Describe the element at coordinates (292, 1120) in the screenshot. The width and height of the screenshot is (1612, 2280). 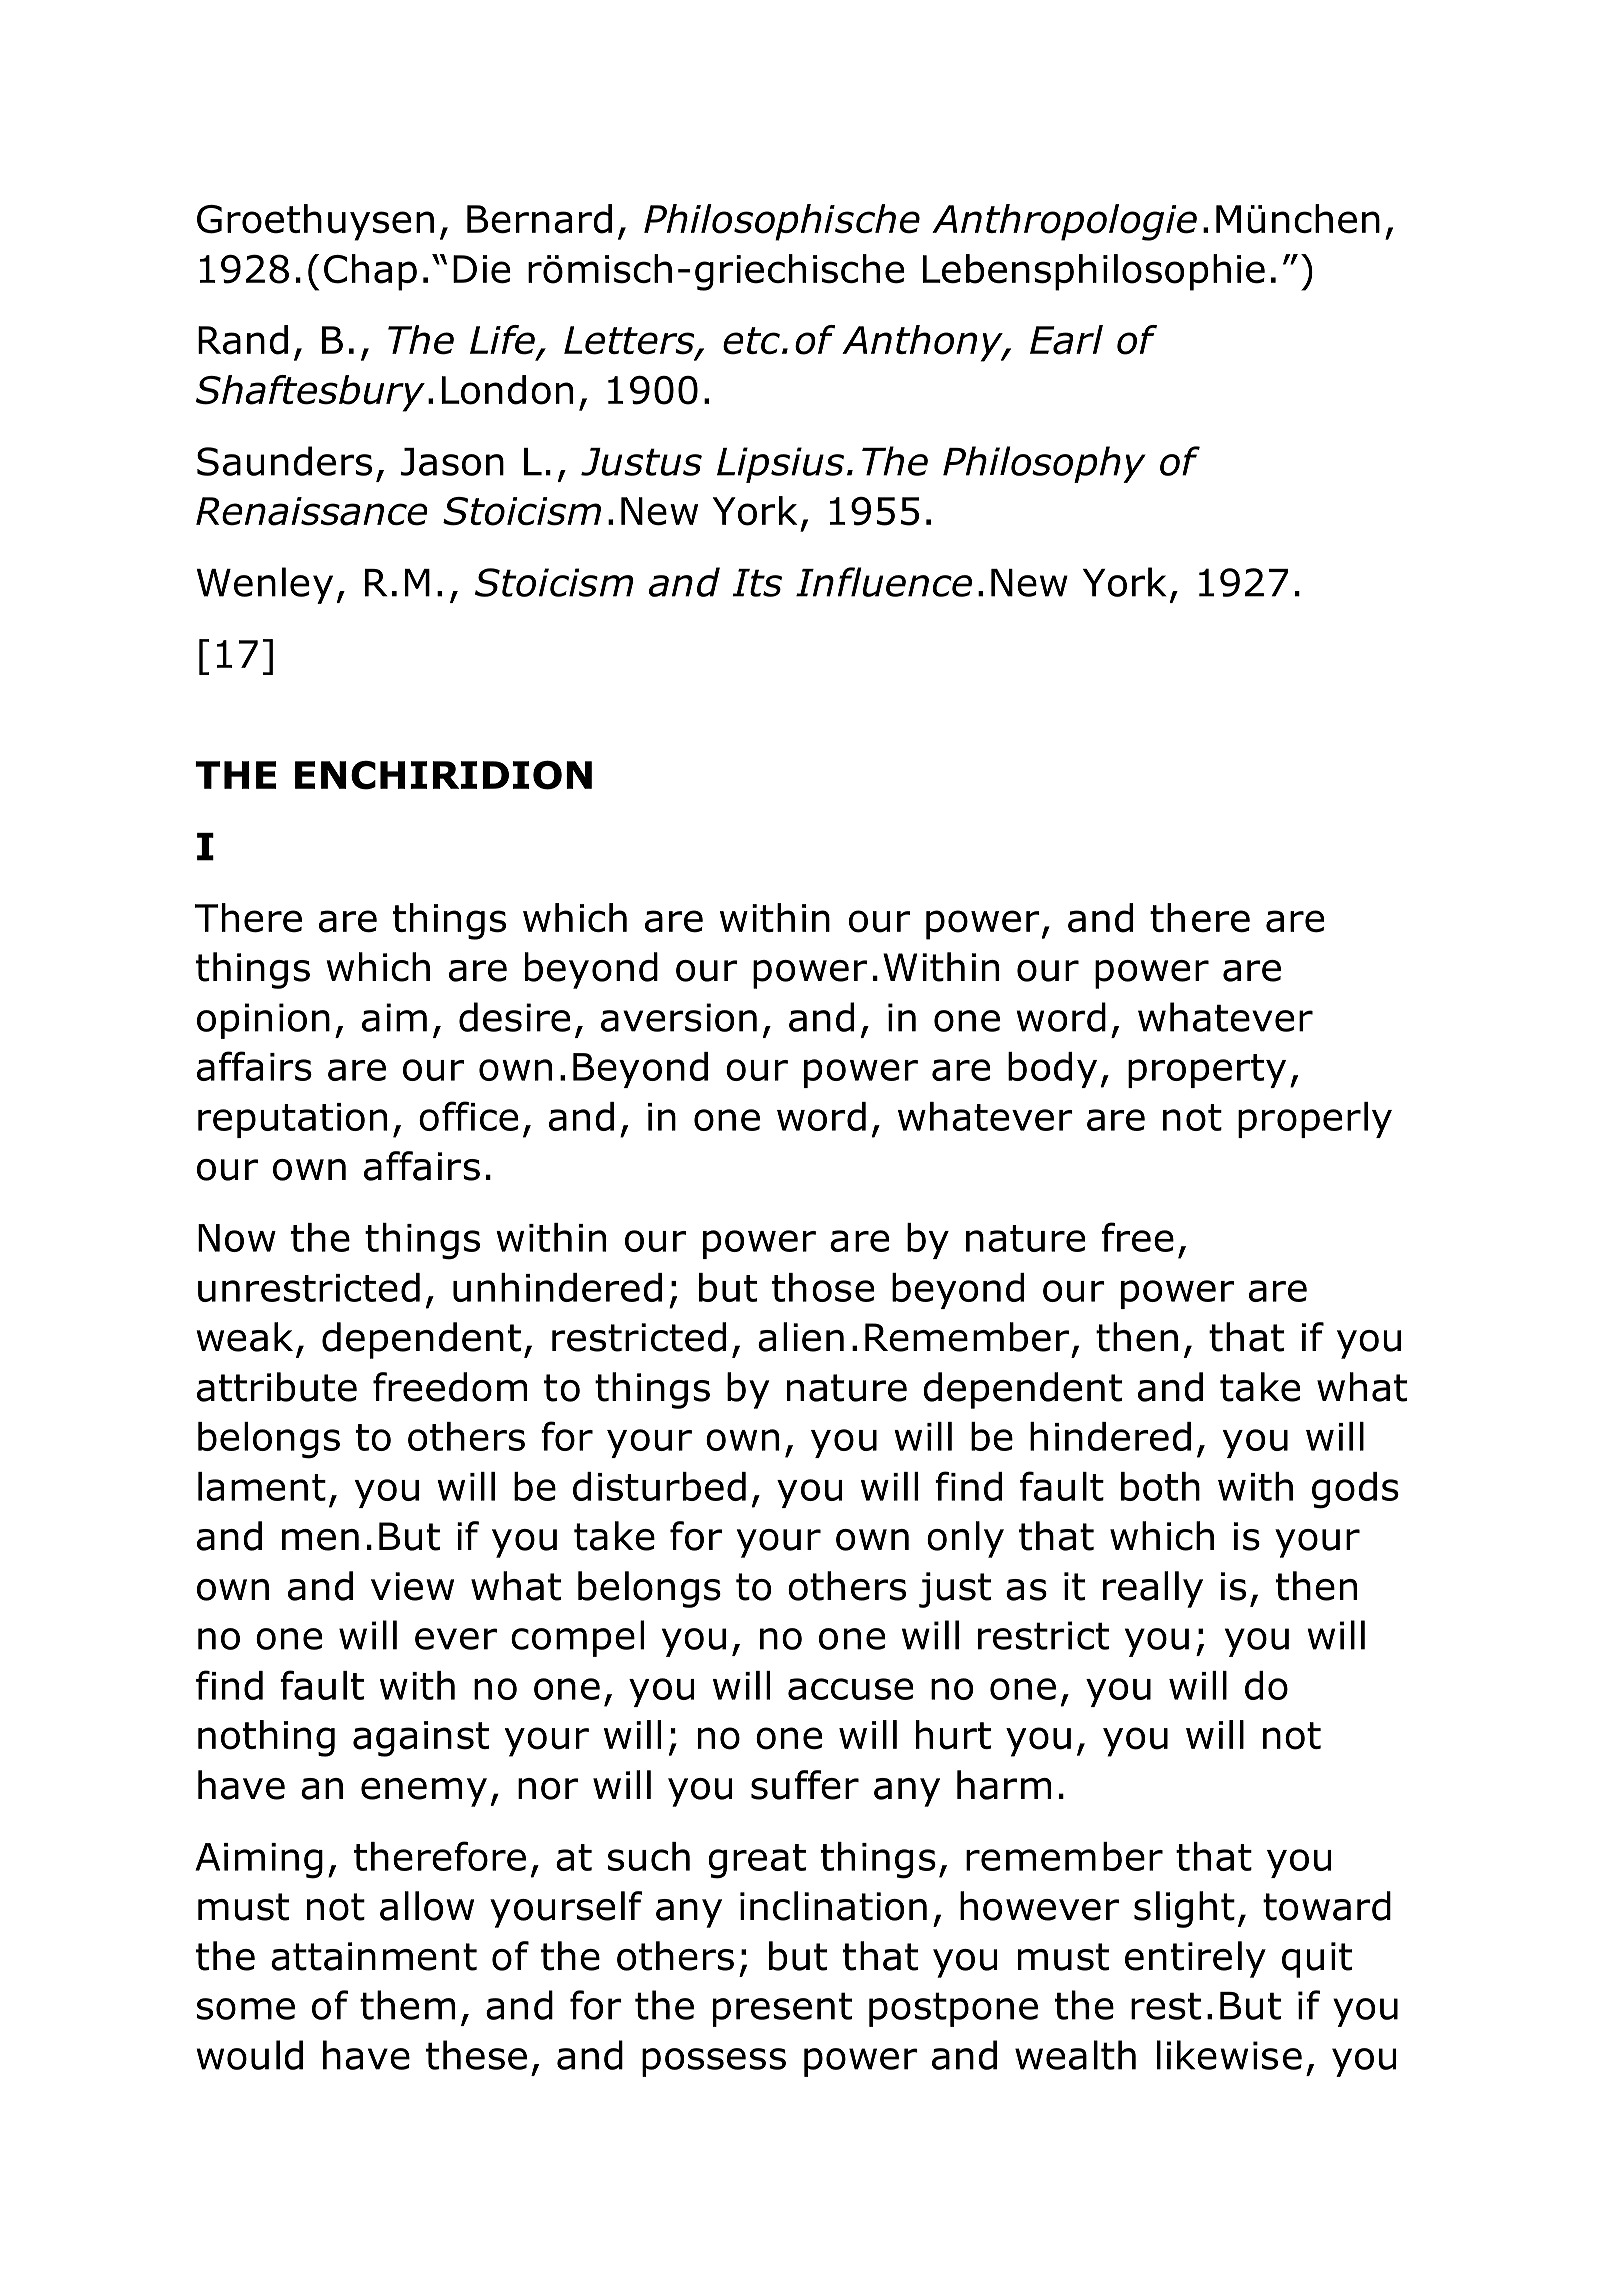
I see `reputation` at that location.
